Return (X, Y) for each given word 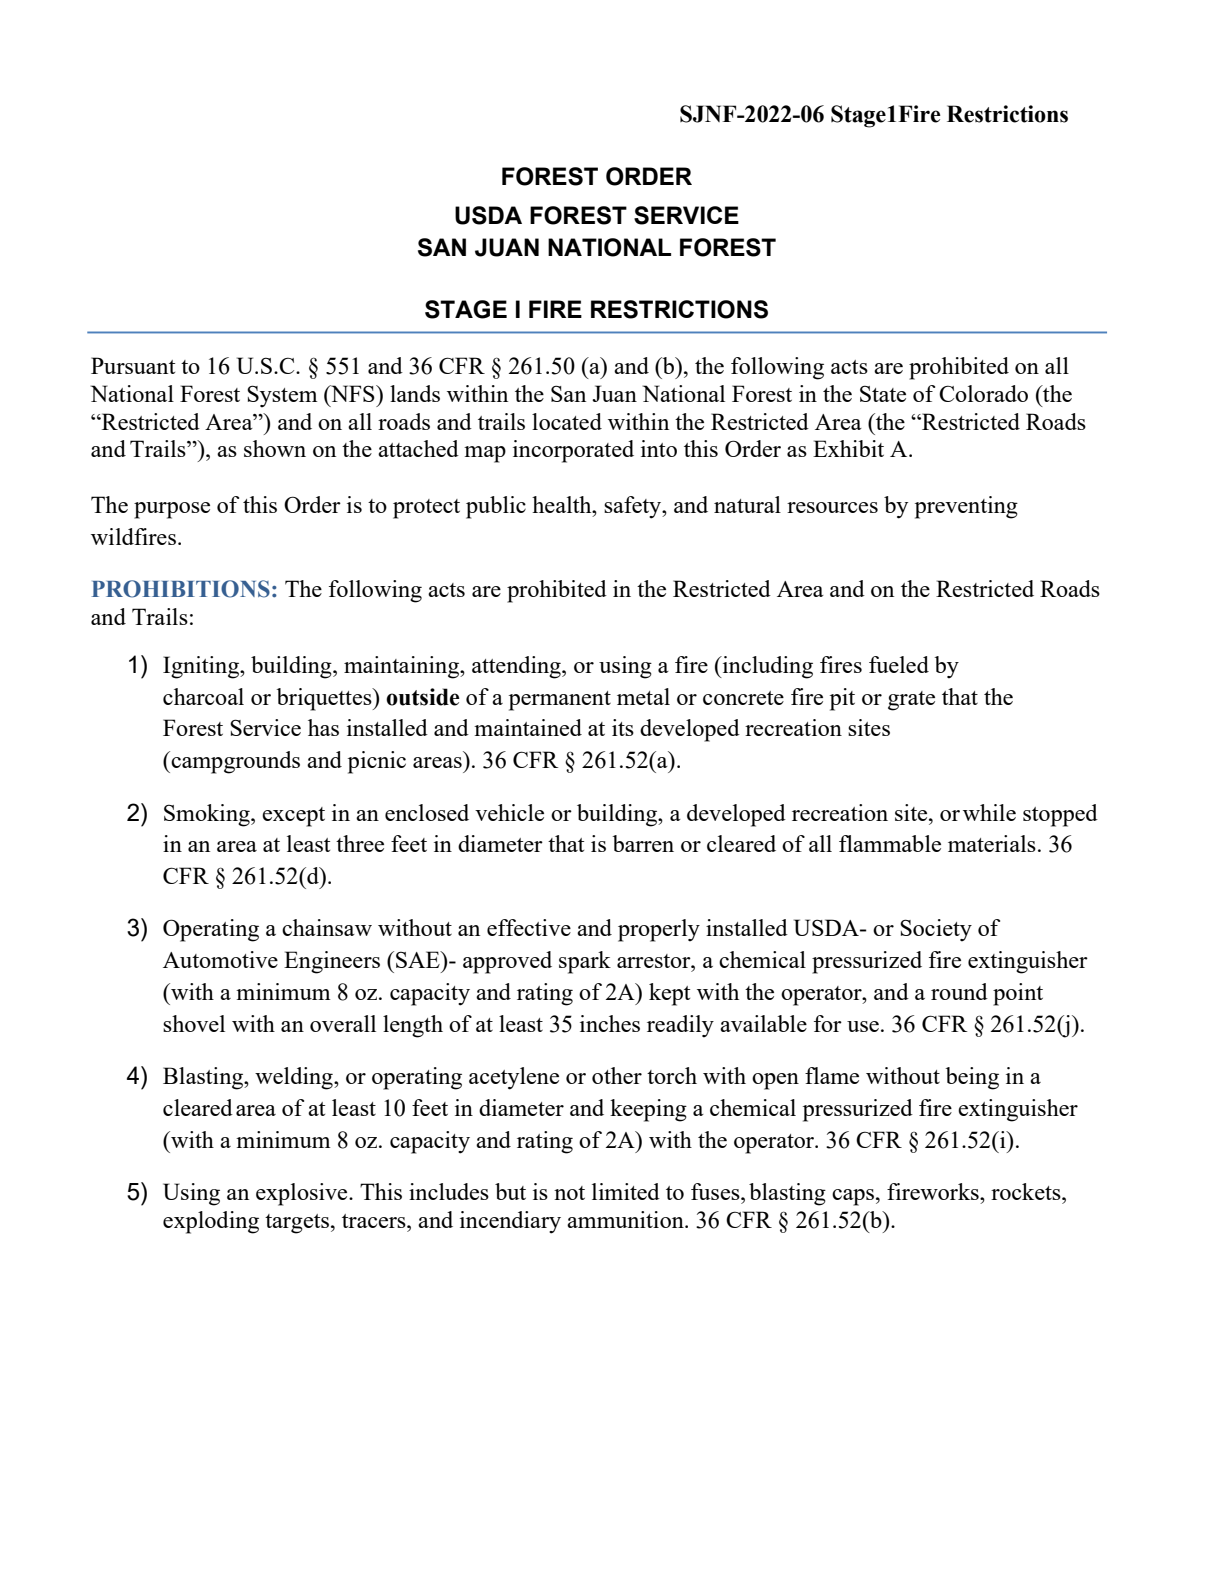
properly (659, 930)
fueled (899, 664)
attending (517, 667)
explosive (303, 1194)
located (567, 421)
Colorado (983, 393)
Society (936, 930)
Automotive (220, 959)
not (569, 1193)
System (282, 396)
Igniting (202, 667)
